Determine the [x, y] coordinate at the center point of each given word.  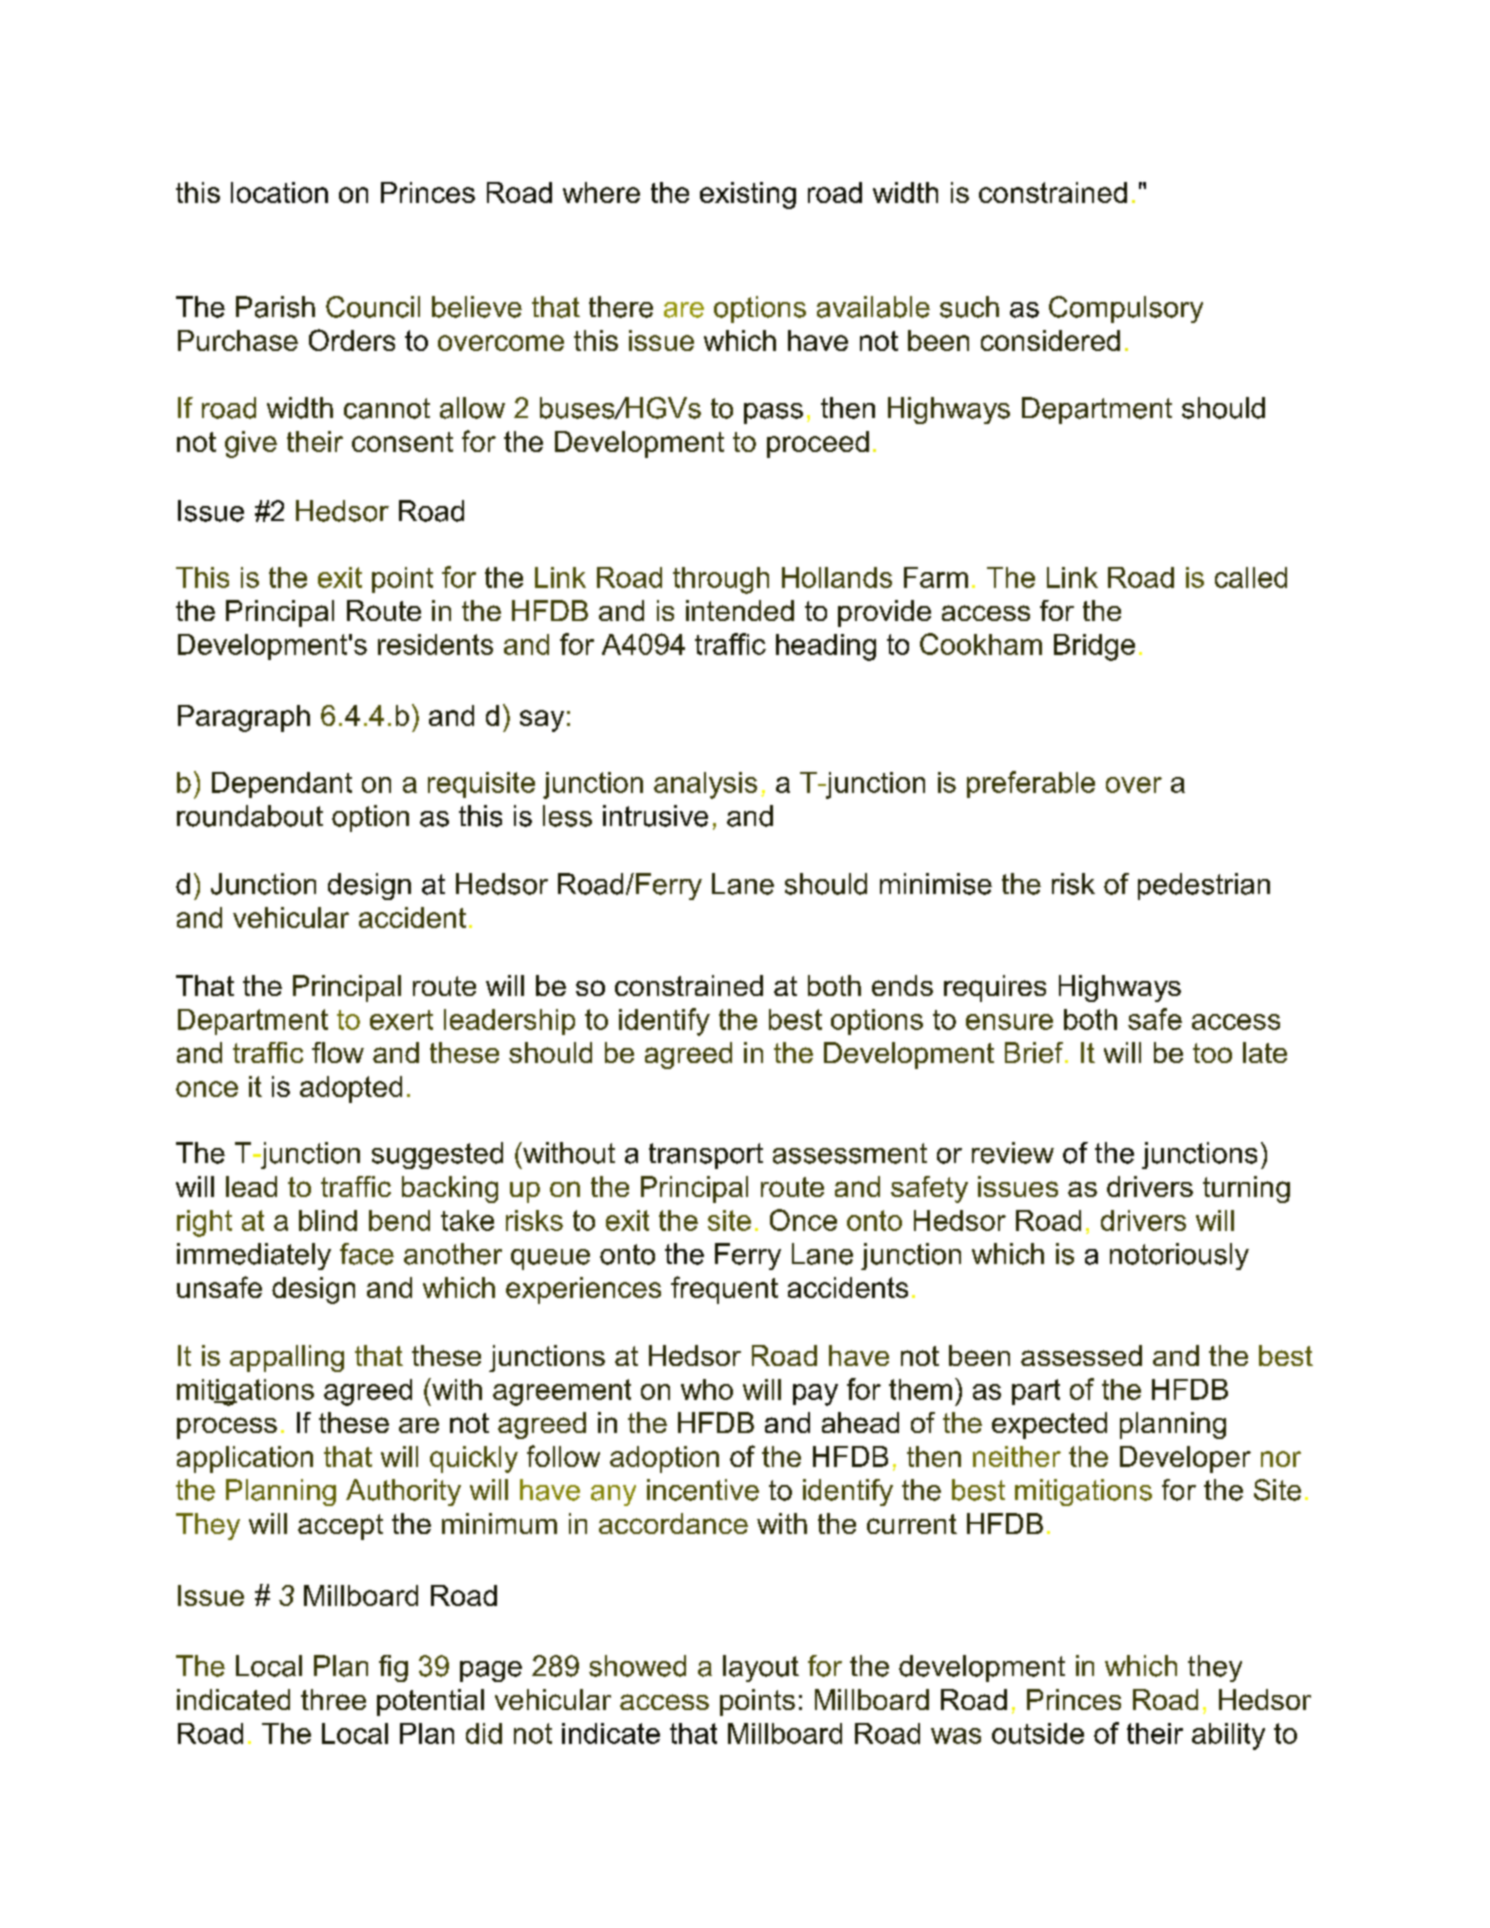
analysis [705, 785]
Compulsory [1126, 309]
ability [1228, 1736]
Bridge [1094, 647]
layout [761, 1668]
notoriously [1179, 1256]
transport [706, 1156]
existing [748, 195]
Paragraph [244, 718]
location [279, 192]
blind [328, 1220]
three [333, 1699]
